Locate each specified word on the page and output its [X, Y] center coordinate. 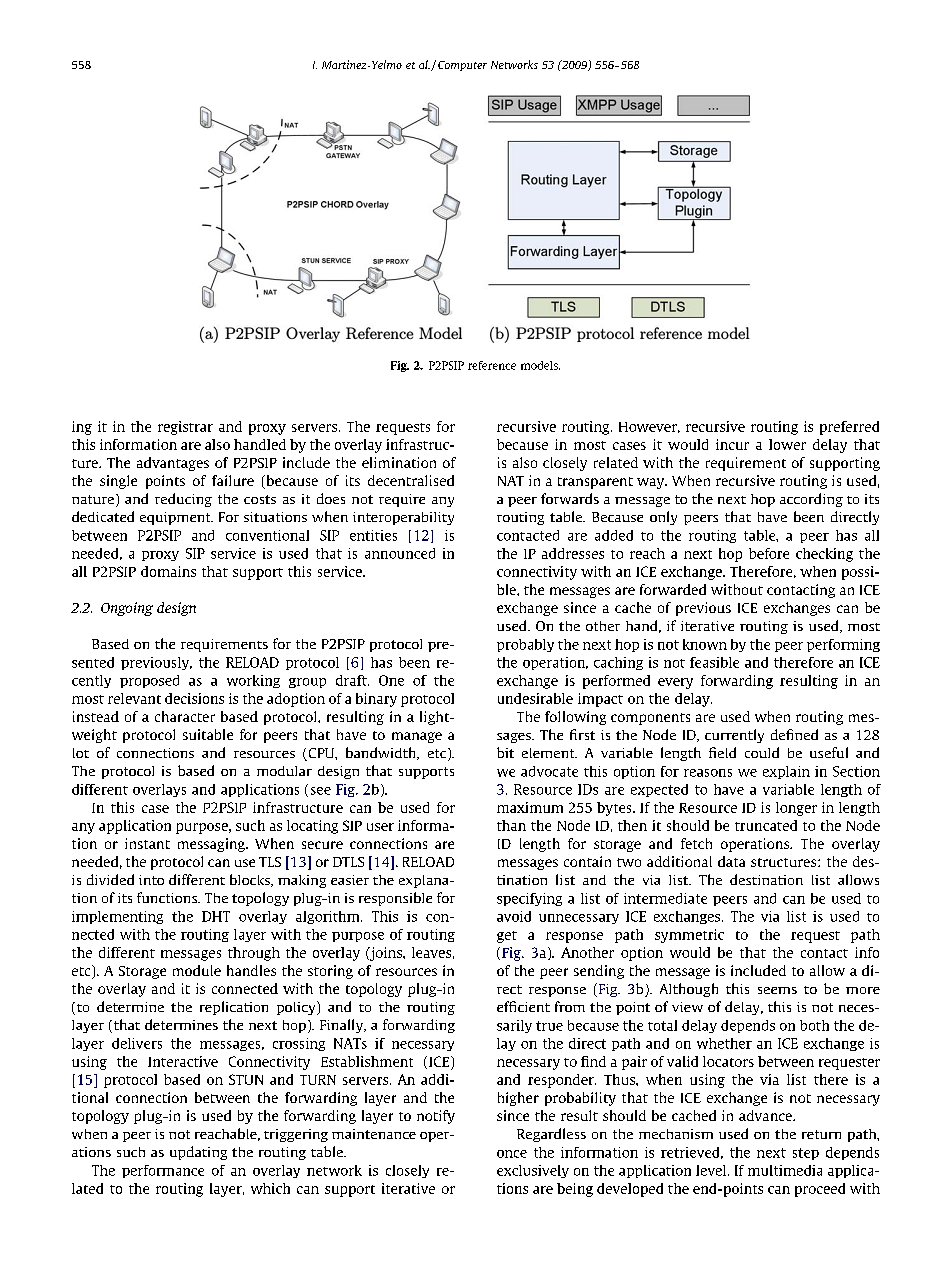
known [705, 644]
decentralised [411, 480]
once [512, 1154]
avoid [514, 916]
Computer [462, 66]
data [731, 861]
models [540, 365]
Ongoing [127, 609]
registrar [185, 428]
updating [198, 1153]
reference [492, 365]
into [151, 880]
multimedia [785, 1170]
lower [787, 444]
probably [525, 645]
